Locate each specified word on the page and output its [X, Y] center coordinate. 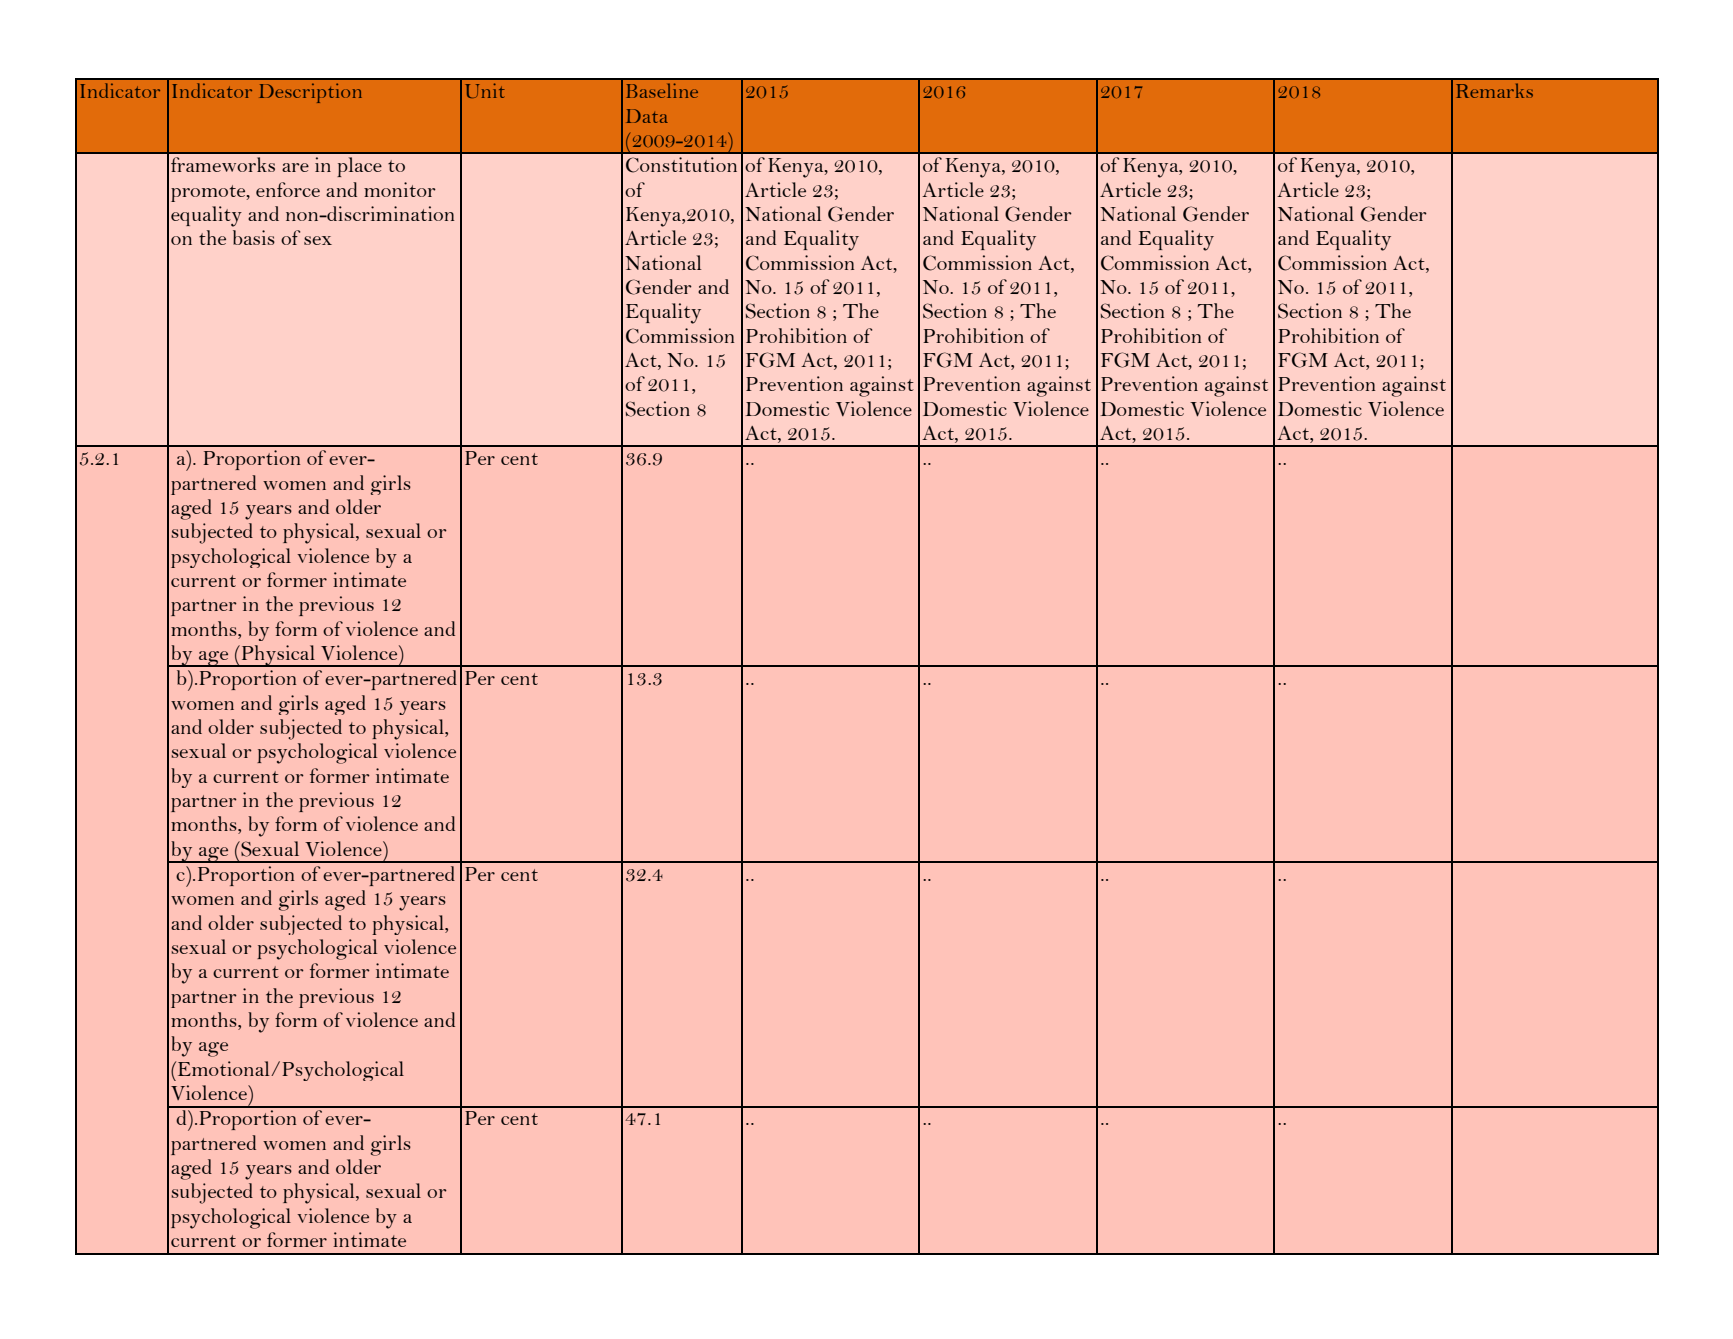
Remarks [1494, 90]
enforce [288, 189]
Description [310, 93]
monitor [400, 189]
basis [254, 237]
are [295, 167]
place [359, 167]
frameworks [223, 164]
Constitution [681, 165]
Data [647, 116]
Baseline [662, 90]
